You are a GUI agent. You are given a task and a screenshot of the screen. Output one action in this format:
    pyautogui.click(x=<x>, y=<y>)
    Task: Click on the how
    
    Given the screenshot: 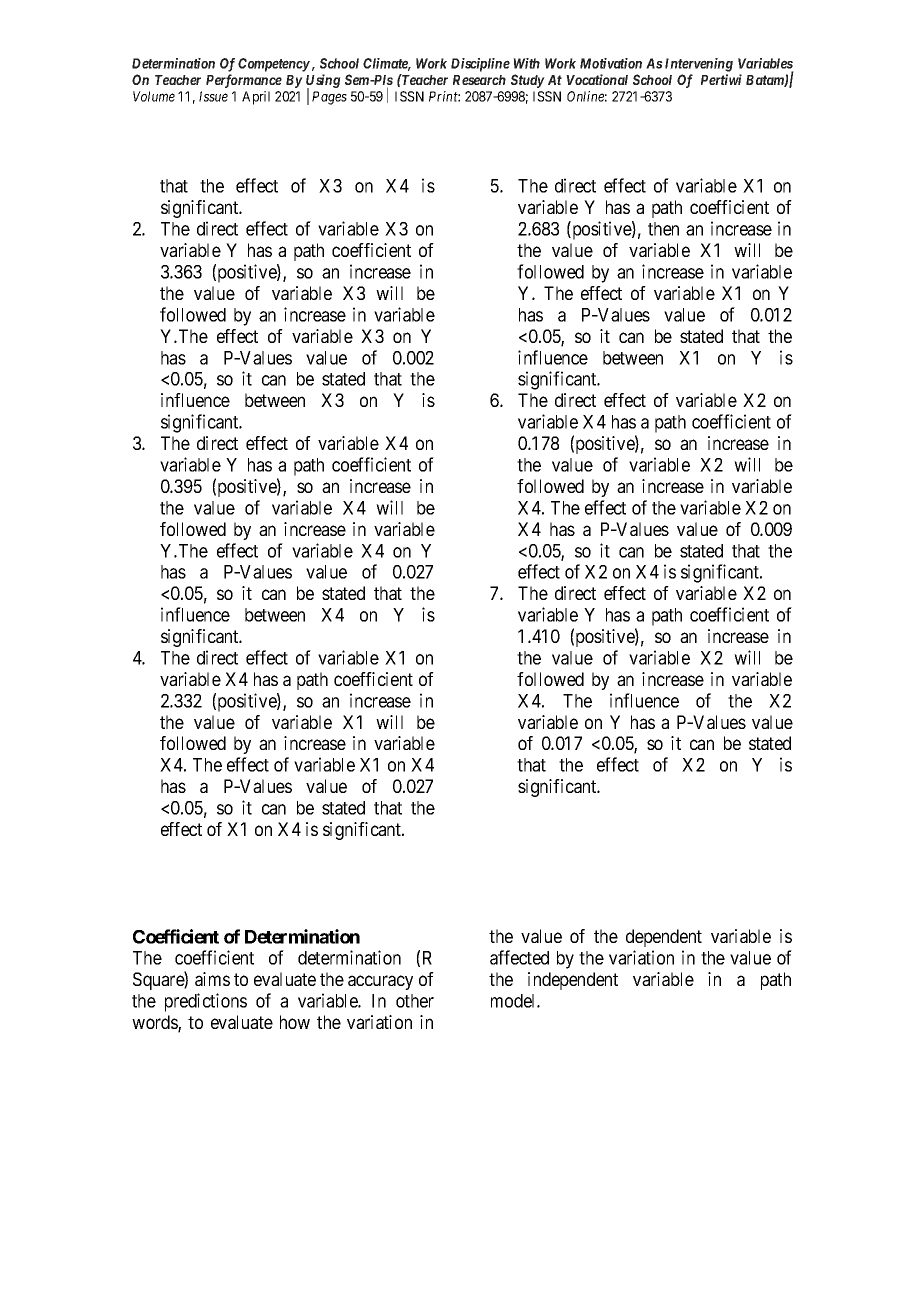 What is the action you would take?
    pyautogui.click(x=295, y=1022)
